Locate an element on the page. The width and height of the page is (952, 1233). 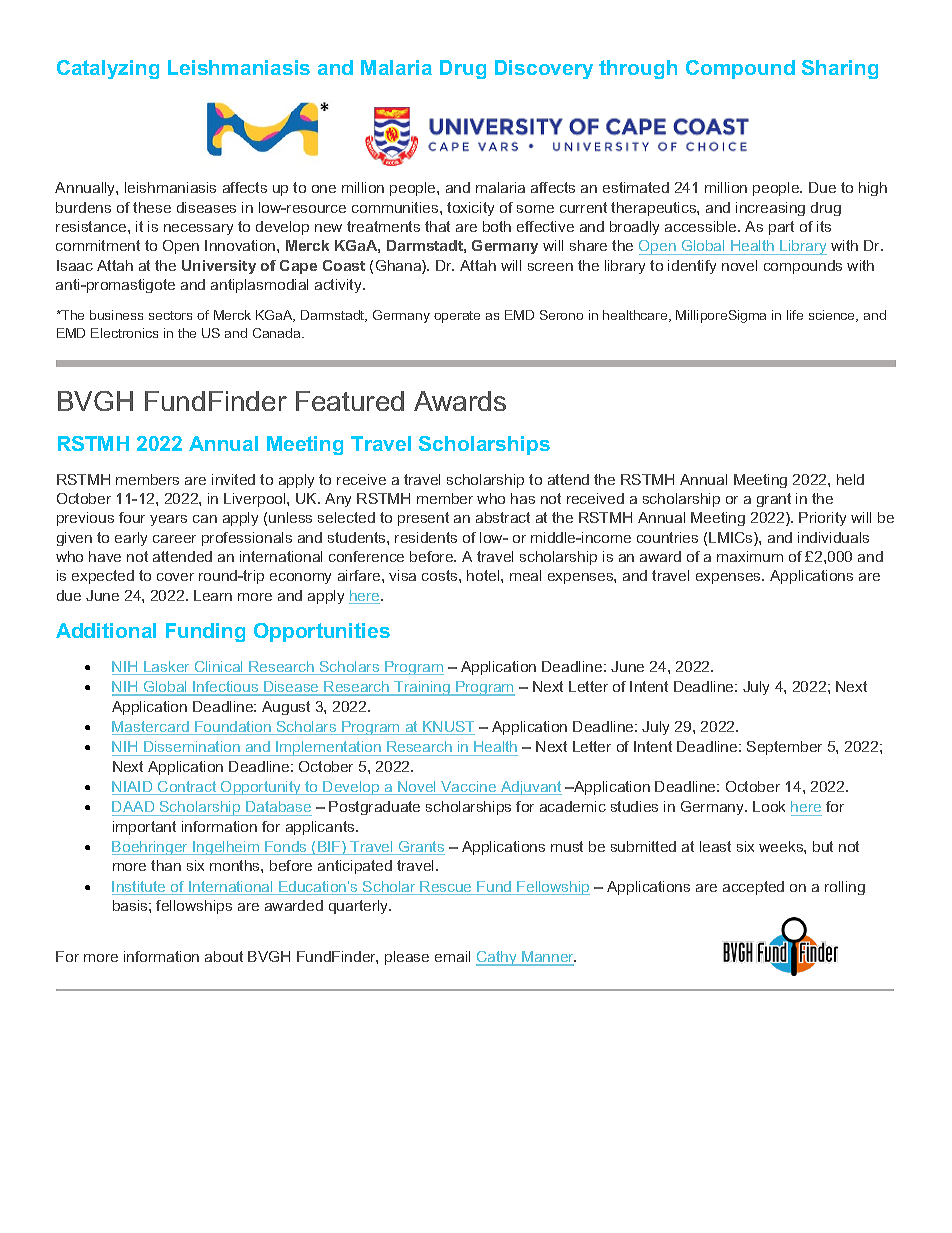
Catalyzing is located at coordinates (108, 69).
